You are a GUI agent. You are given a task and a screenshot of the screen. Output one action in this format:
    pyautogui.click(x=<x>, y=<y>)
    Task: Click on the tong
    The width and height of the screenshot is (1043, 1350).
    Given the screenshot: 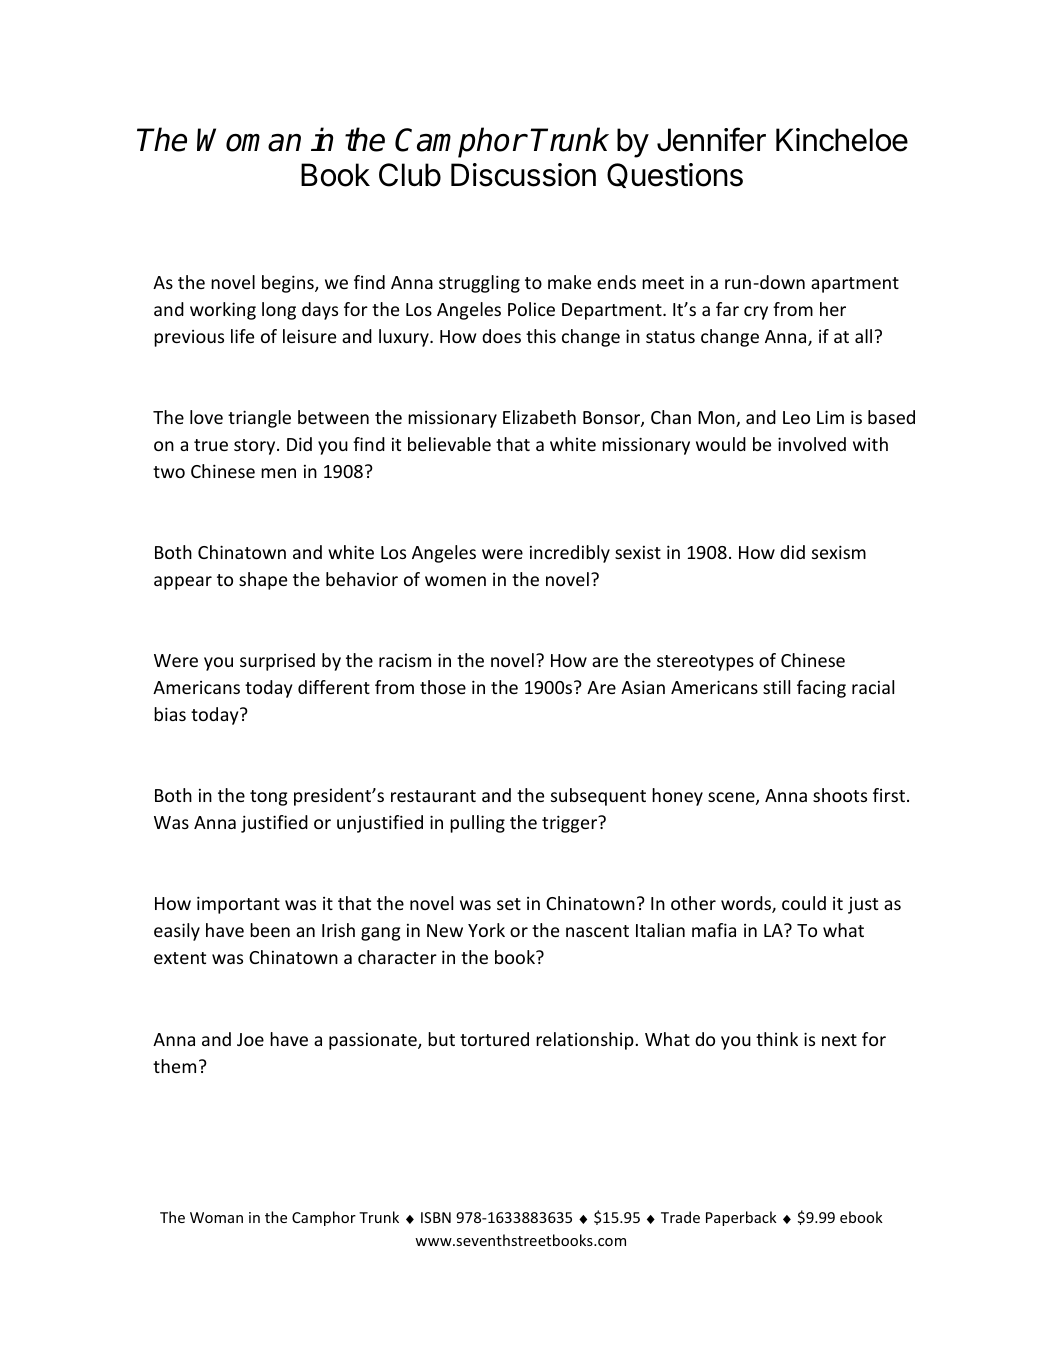 What is the action you would take?
    pyautogui.click(x=268, y=798)
